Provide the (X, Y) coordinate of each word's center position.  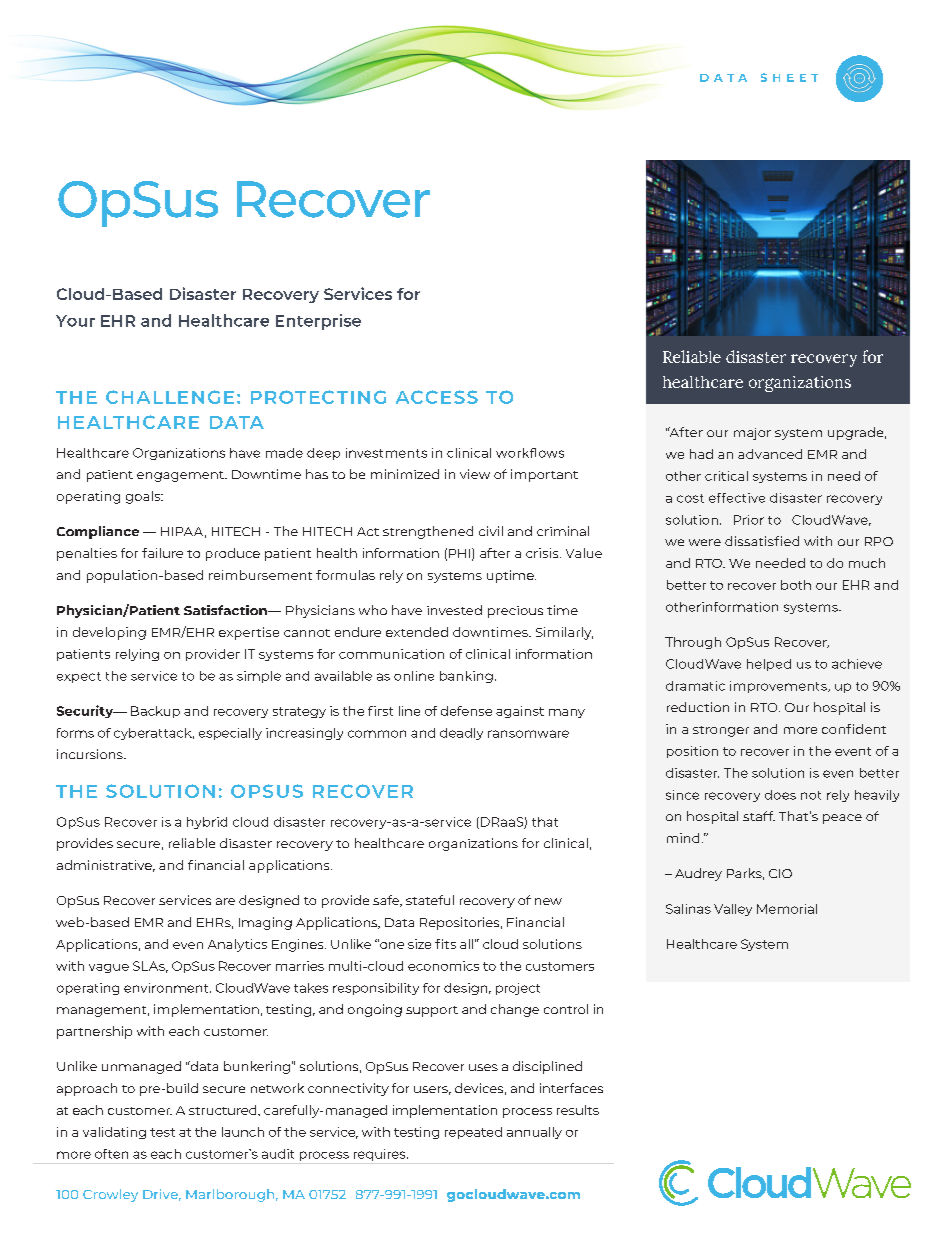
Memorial (787, 909)
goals (144, 497)
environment (167, 988)
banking (466, 677)
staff (759, 816)
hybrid (207, 823)
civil (491, 531)
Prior (749, 520)
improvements (779, 687)
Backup (155, 712)
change (515, 1010)
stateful (430, 900)
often (111, 1154)
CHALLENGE (170, 397)
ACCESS (437, 397)
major (752, 434)
